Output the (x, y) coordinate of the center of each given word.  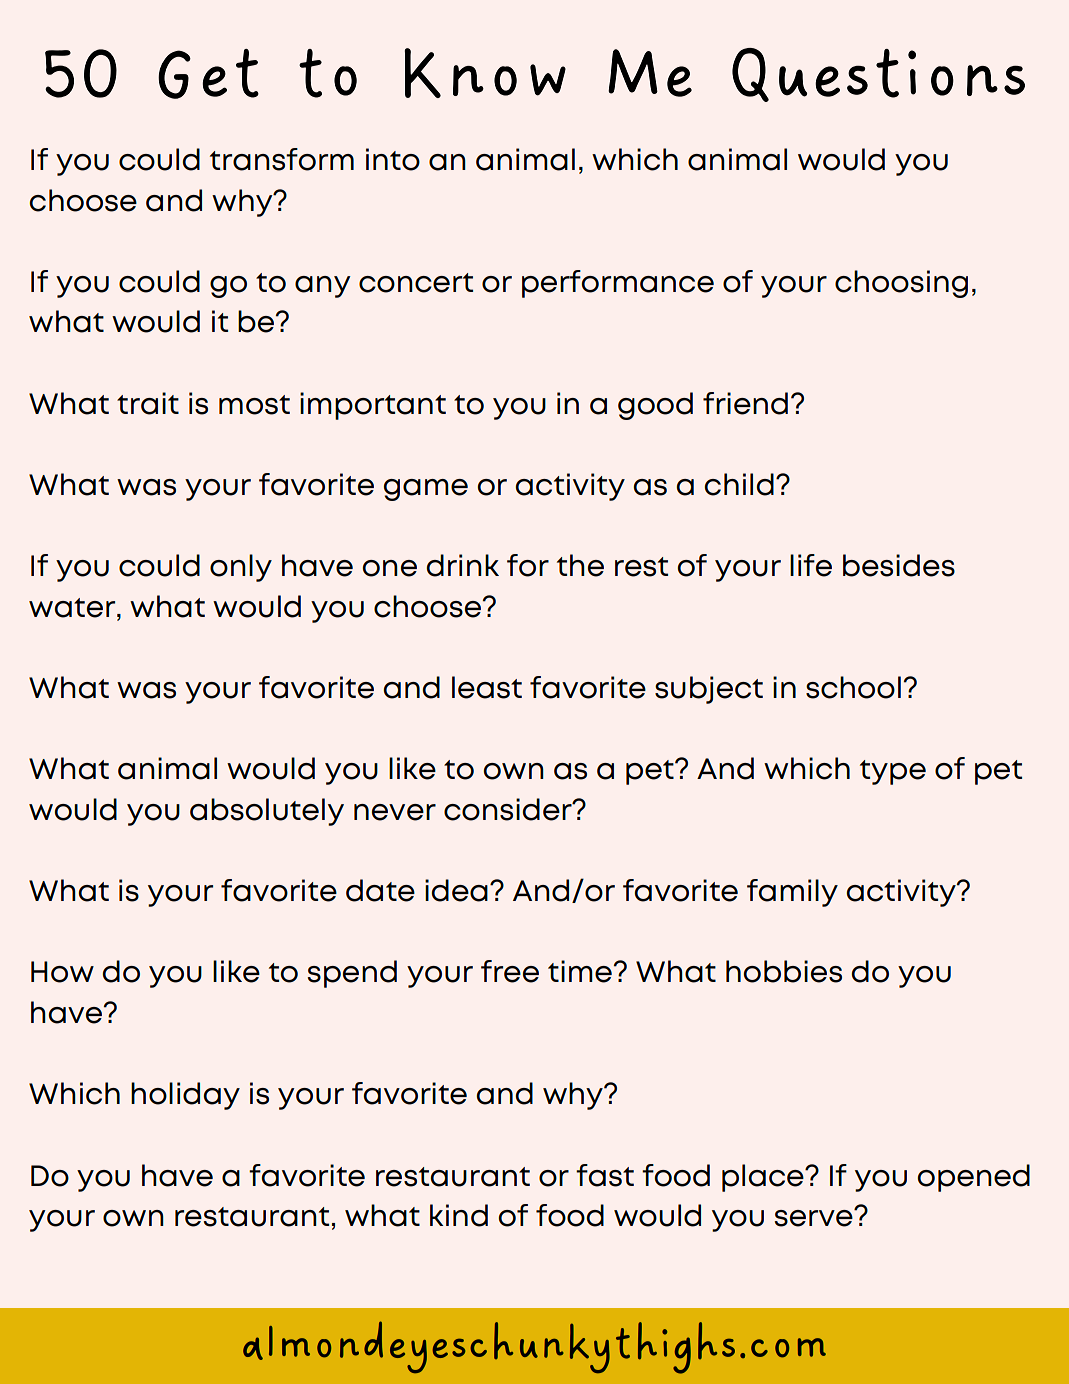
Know (485, 73)
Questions (878, 75)
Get (208, 74)
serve (815, 1217)
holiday (185, 1096)
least (487, 687)
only (241, 568)
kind (459, 1215)
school (853, 687)
